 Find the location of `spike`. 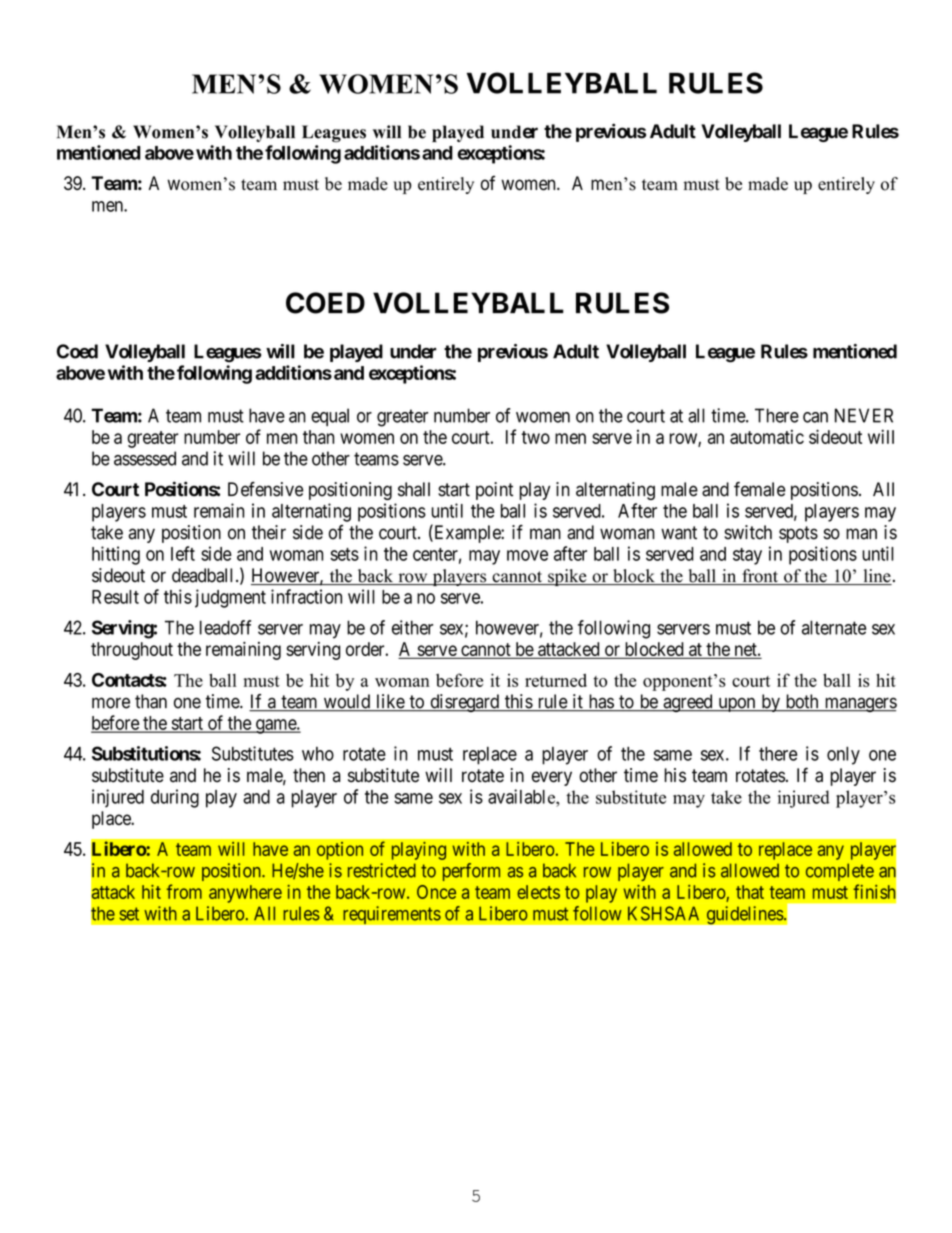

spike is located at coordinates (567, 577).
